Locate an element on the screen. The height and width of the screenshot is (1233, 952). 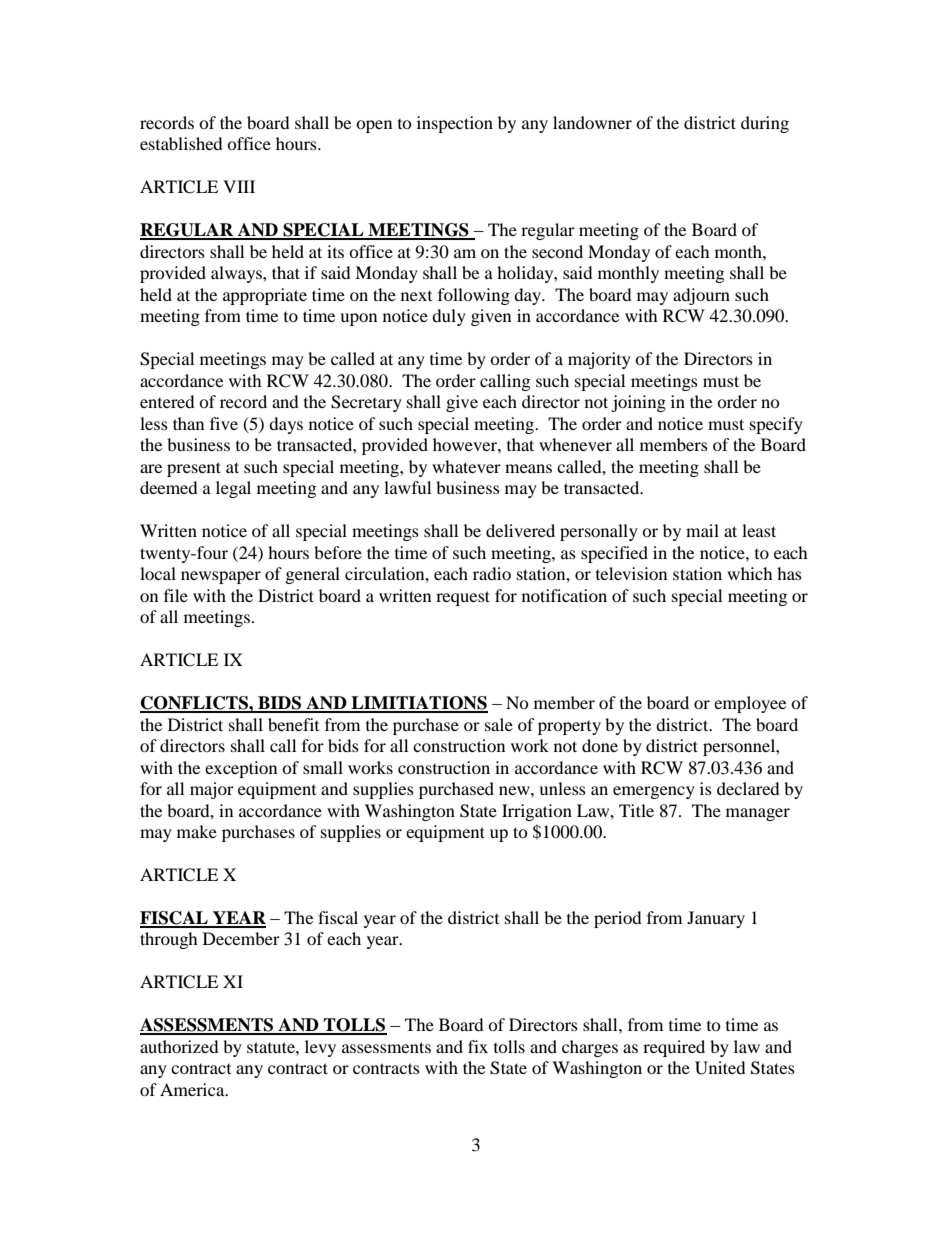
America is located at coordinates (193, 1089).
